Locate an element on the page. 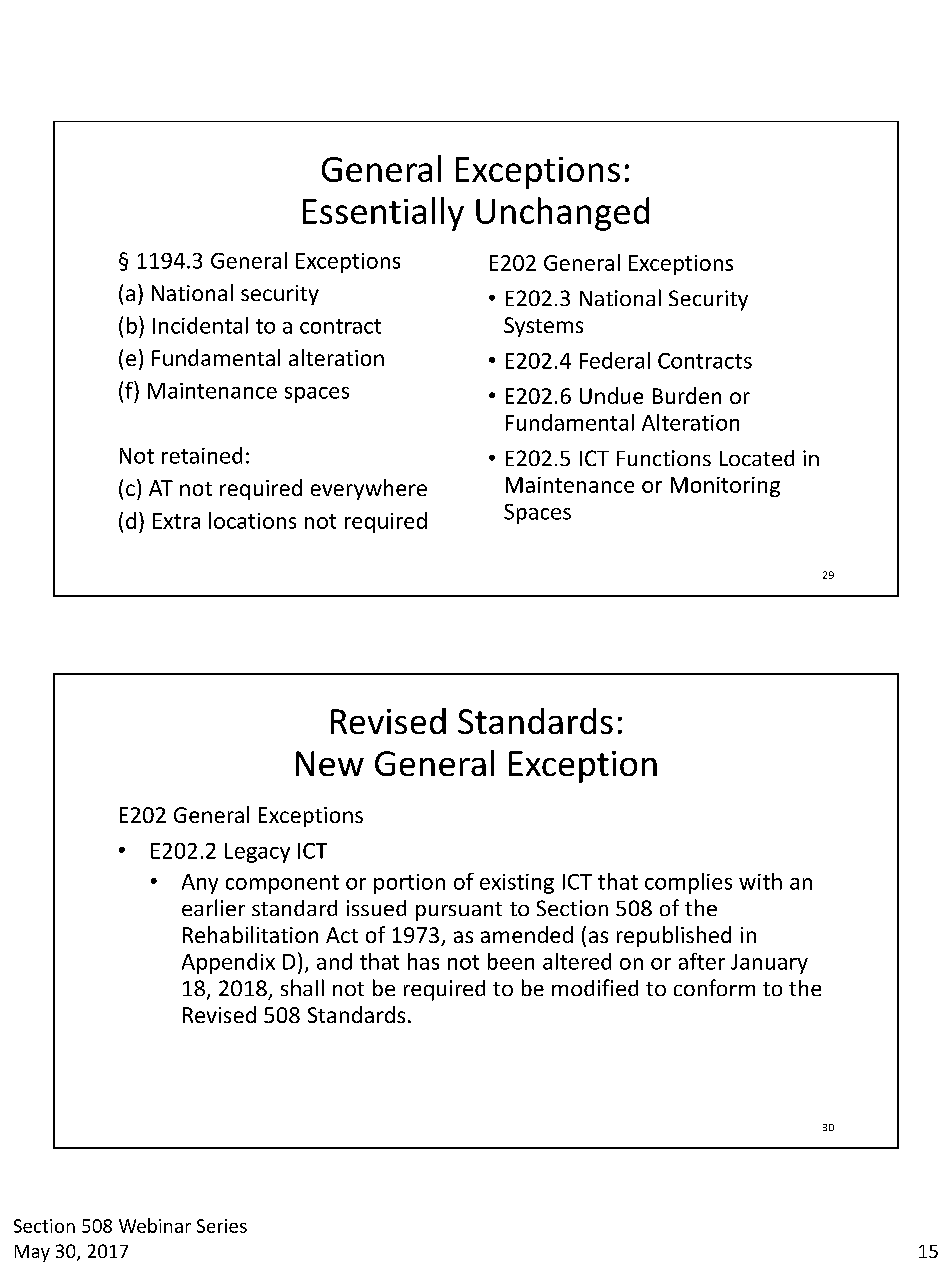 This image has height=1270, width=952. Monitoring is located at coordinates (725, 487).
